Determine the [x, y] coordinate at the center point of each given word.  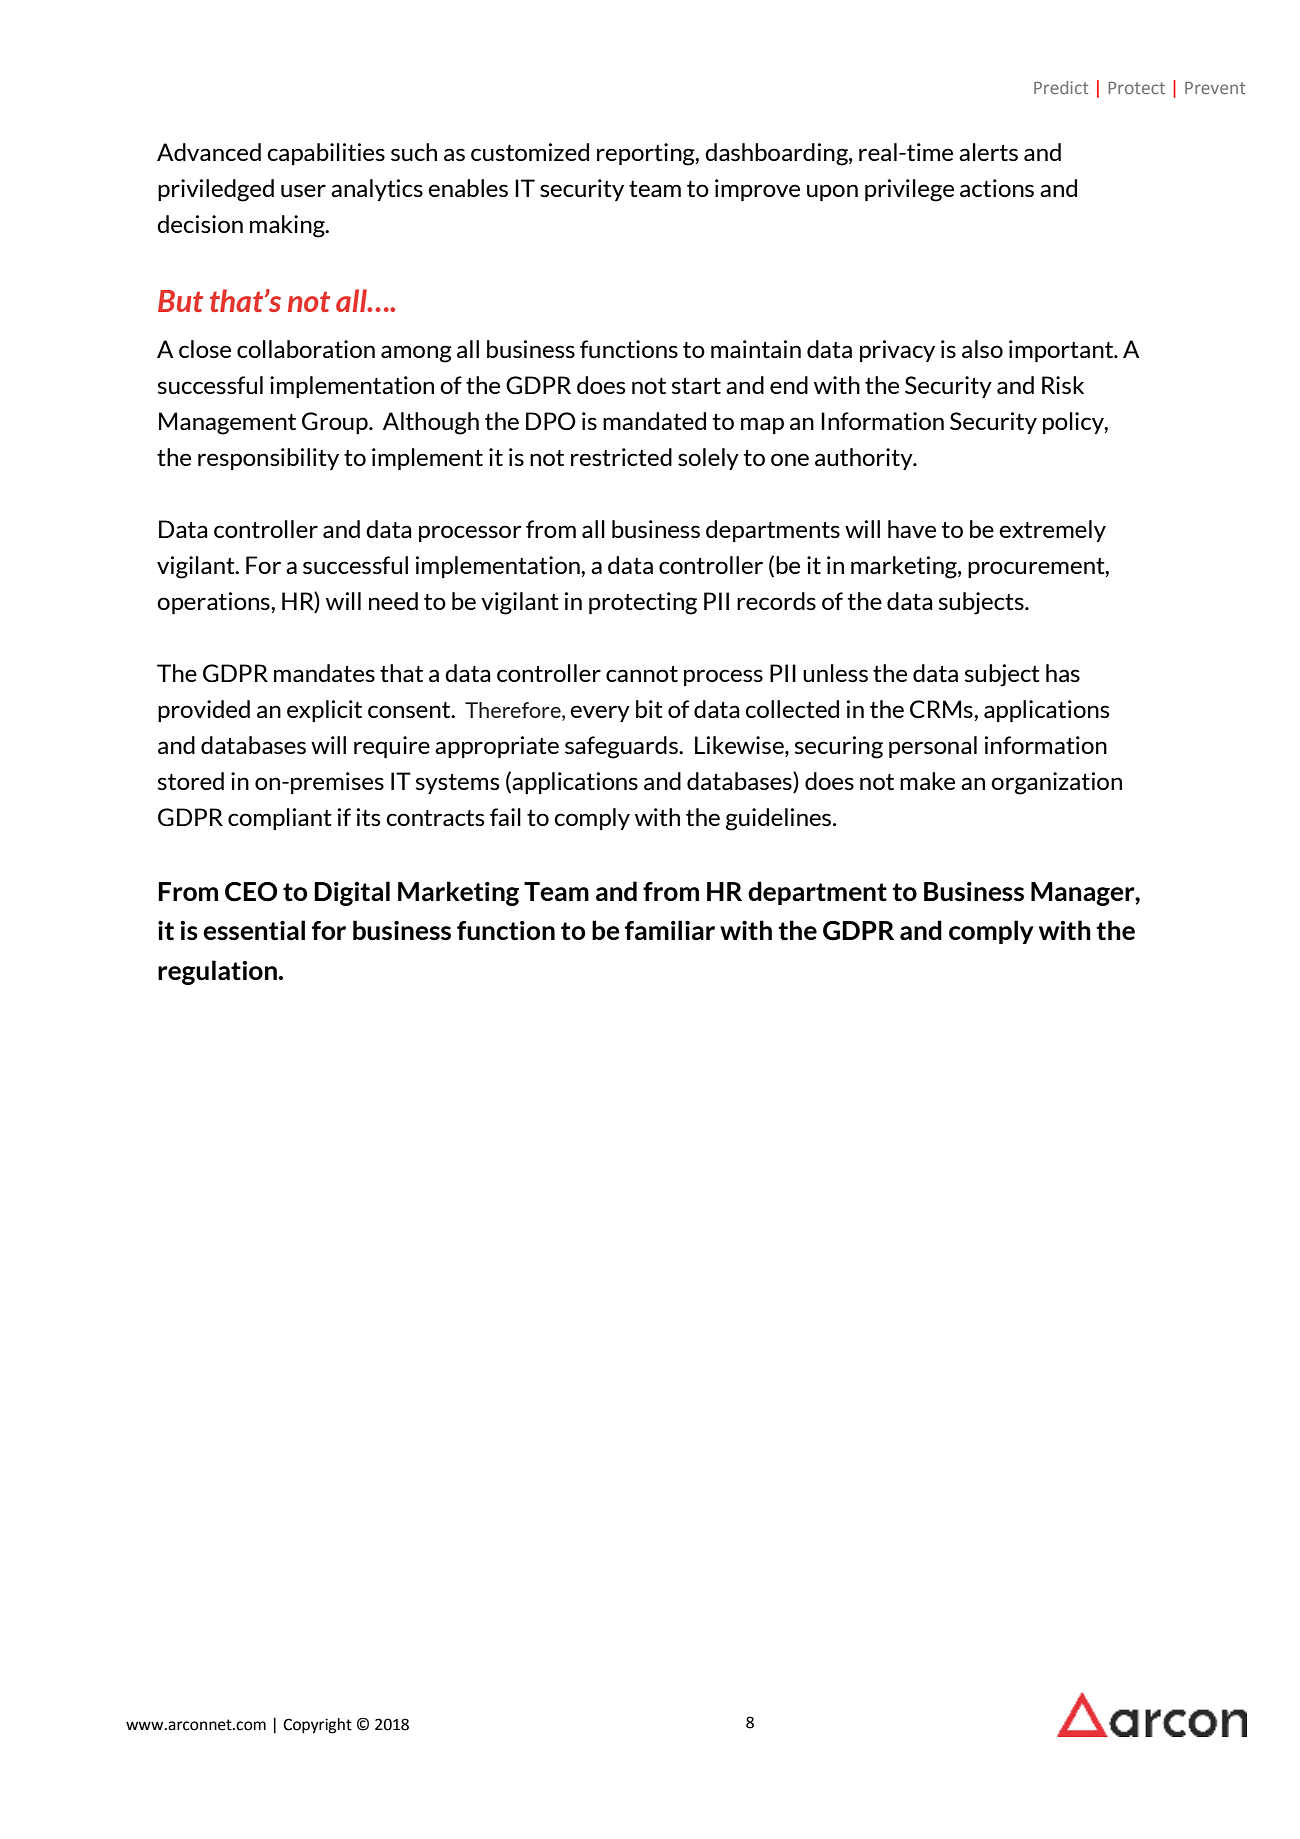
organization [1056, 783]
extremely [1052, 531]
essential [254, 930]
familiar [670, 930]
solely [708, 459]
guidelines [780, 819]
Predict [1061, 87]
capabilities [326, 154]
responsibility [268, 459]
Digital [352, 893]
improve [757, 190]
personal [933, 747]
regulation [217, 972]
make [927, 781]
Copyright [317, 1726]
